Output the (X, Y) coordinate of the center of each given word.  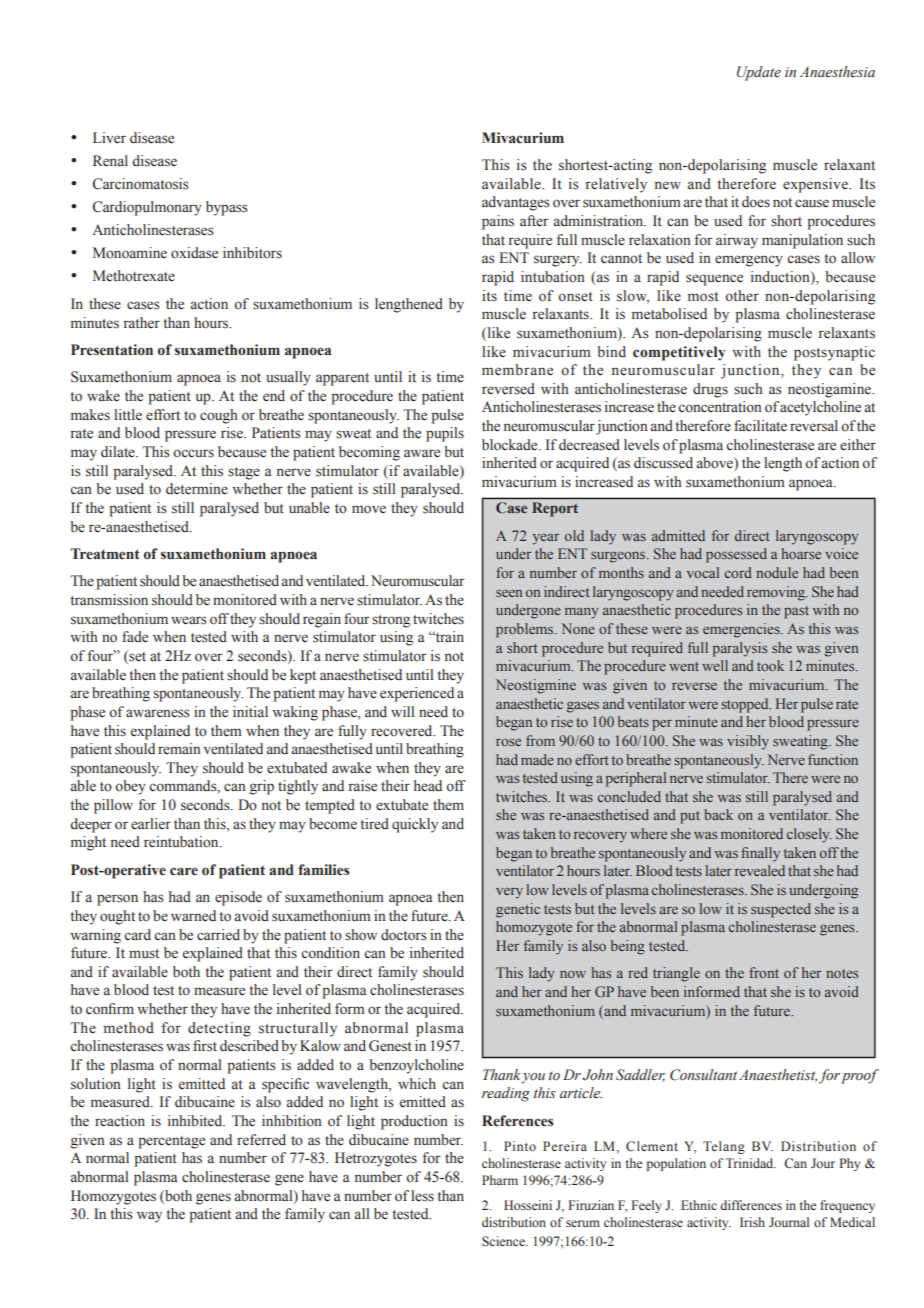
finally (760, 854)
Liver (109, 138)
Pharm (500, 1180)
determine (197, 489)
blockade (511, 445)
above (716, 464)
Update (759, 73)
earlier (151, 824)
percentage (171, 1142)
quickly (415, 825)
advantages (515, 203)
